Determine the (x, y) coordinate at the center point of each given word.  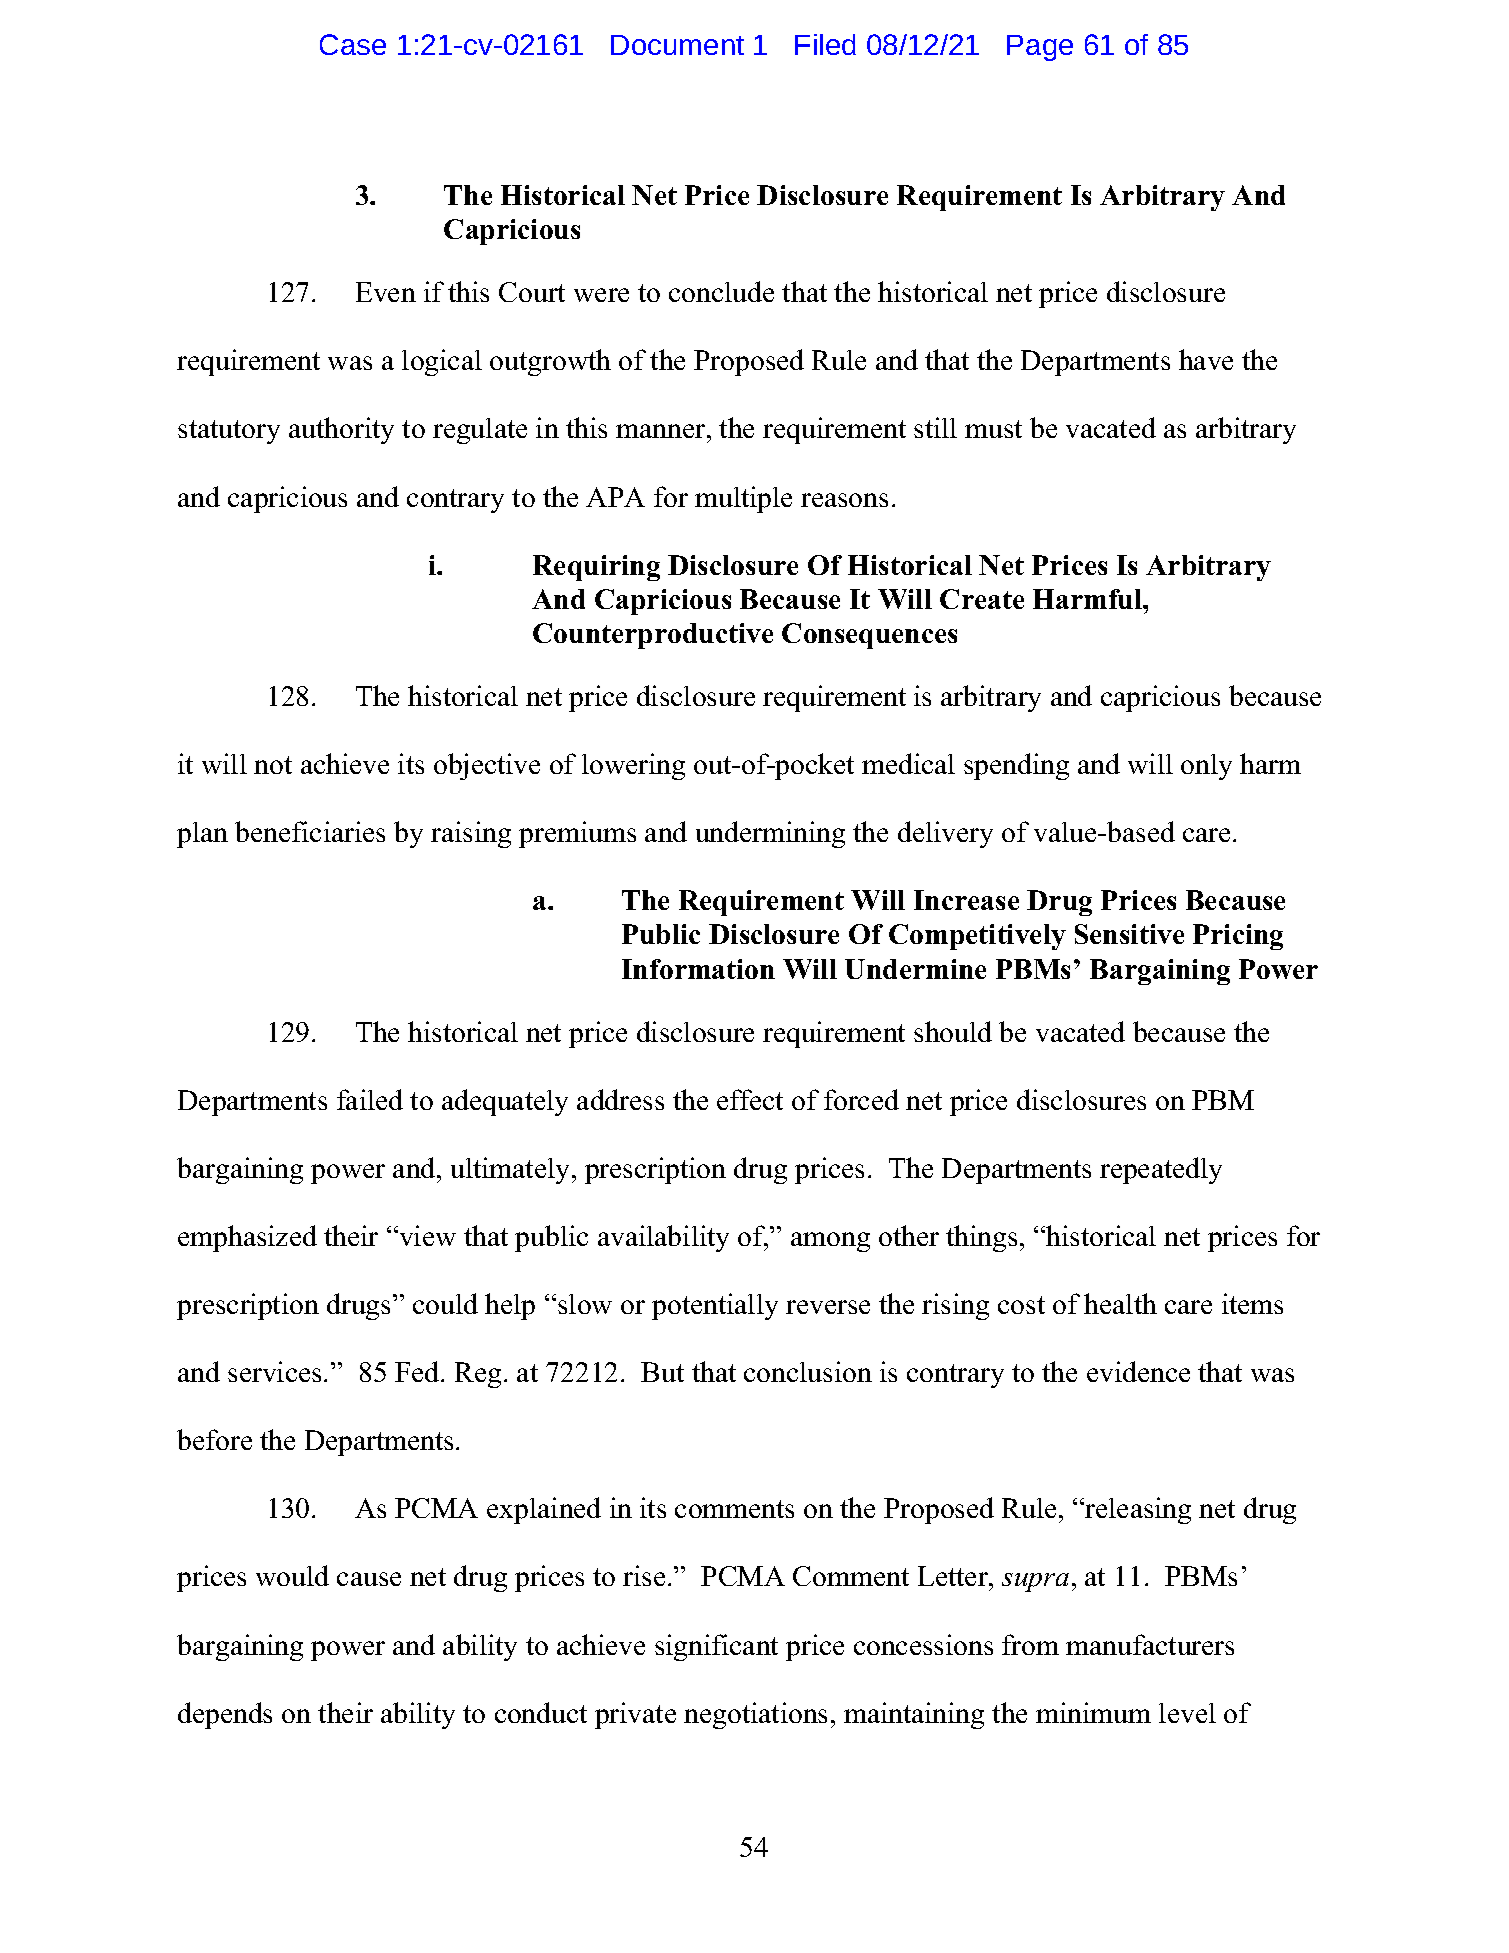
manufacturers (1150, 1644)
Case (353, 44)
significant (716, 1647)
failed (370, 1099)
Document (677, 45)
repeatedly (1161, 1170)
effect (750, 1099)
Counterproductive (653, 636)
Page (1040, 48)
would (292, 1575)
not (273, 765)
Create (982, 599)
